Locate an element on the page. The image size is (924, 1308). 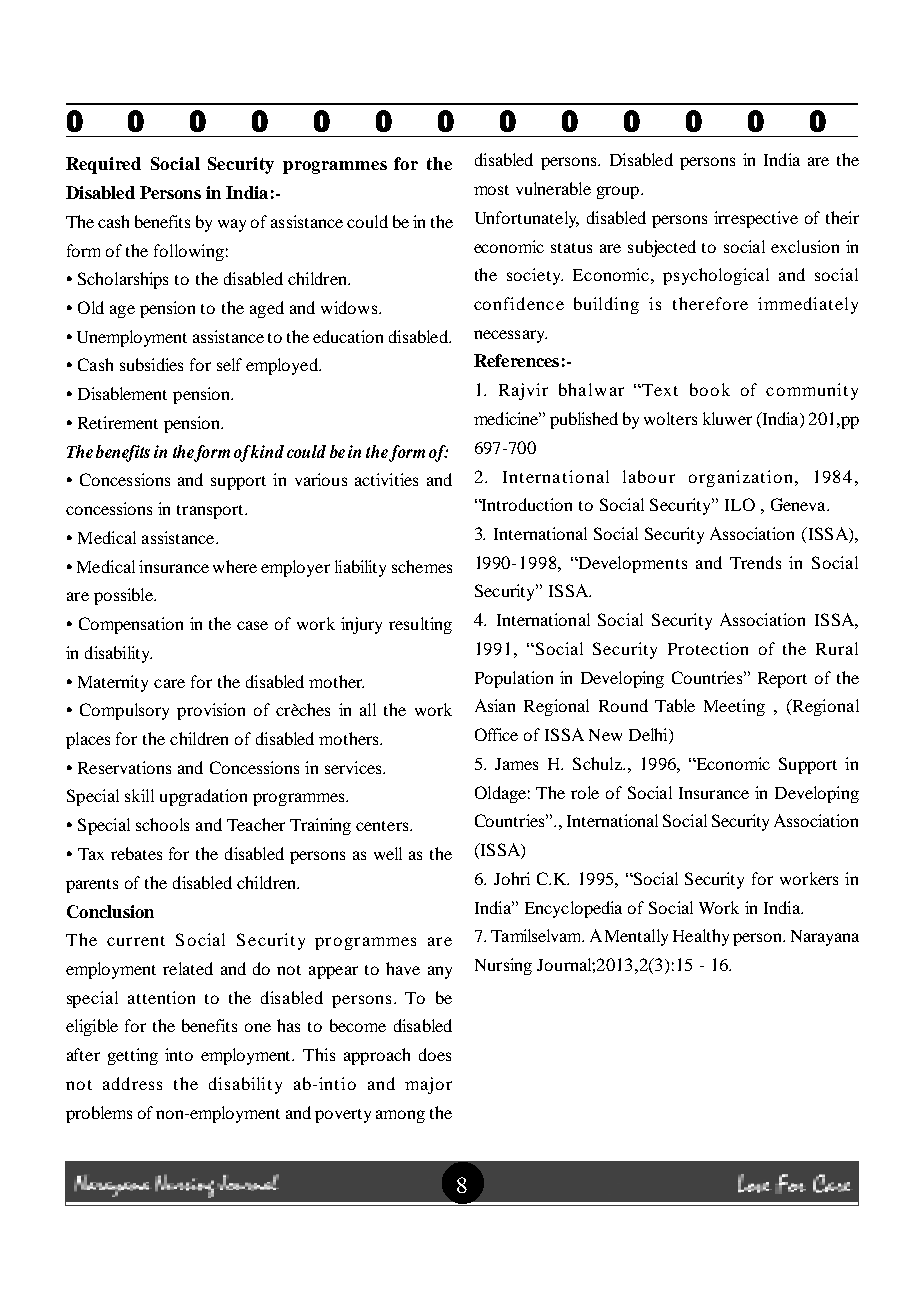
major is located at coordinates (428, 1085).
